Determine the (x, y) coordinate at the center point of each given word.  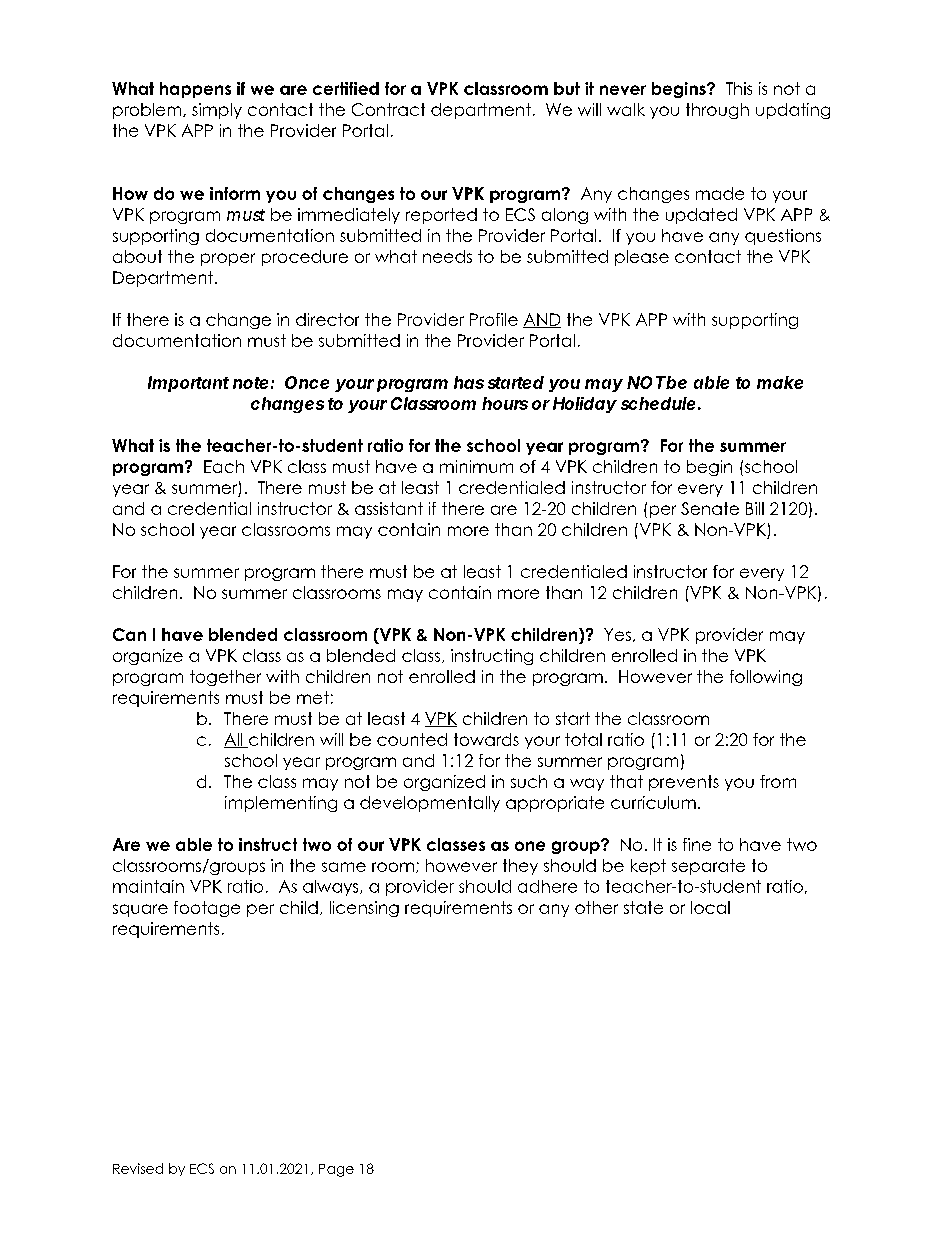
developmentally (430, 804)
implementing (281, 804)
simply (217, 111)
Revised (138, 1168)
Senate (710, 508)
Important (188, 384)
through (717, 111)
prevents (684, 783)
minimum (476, 466)
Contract (388, 109)
